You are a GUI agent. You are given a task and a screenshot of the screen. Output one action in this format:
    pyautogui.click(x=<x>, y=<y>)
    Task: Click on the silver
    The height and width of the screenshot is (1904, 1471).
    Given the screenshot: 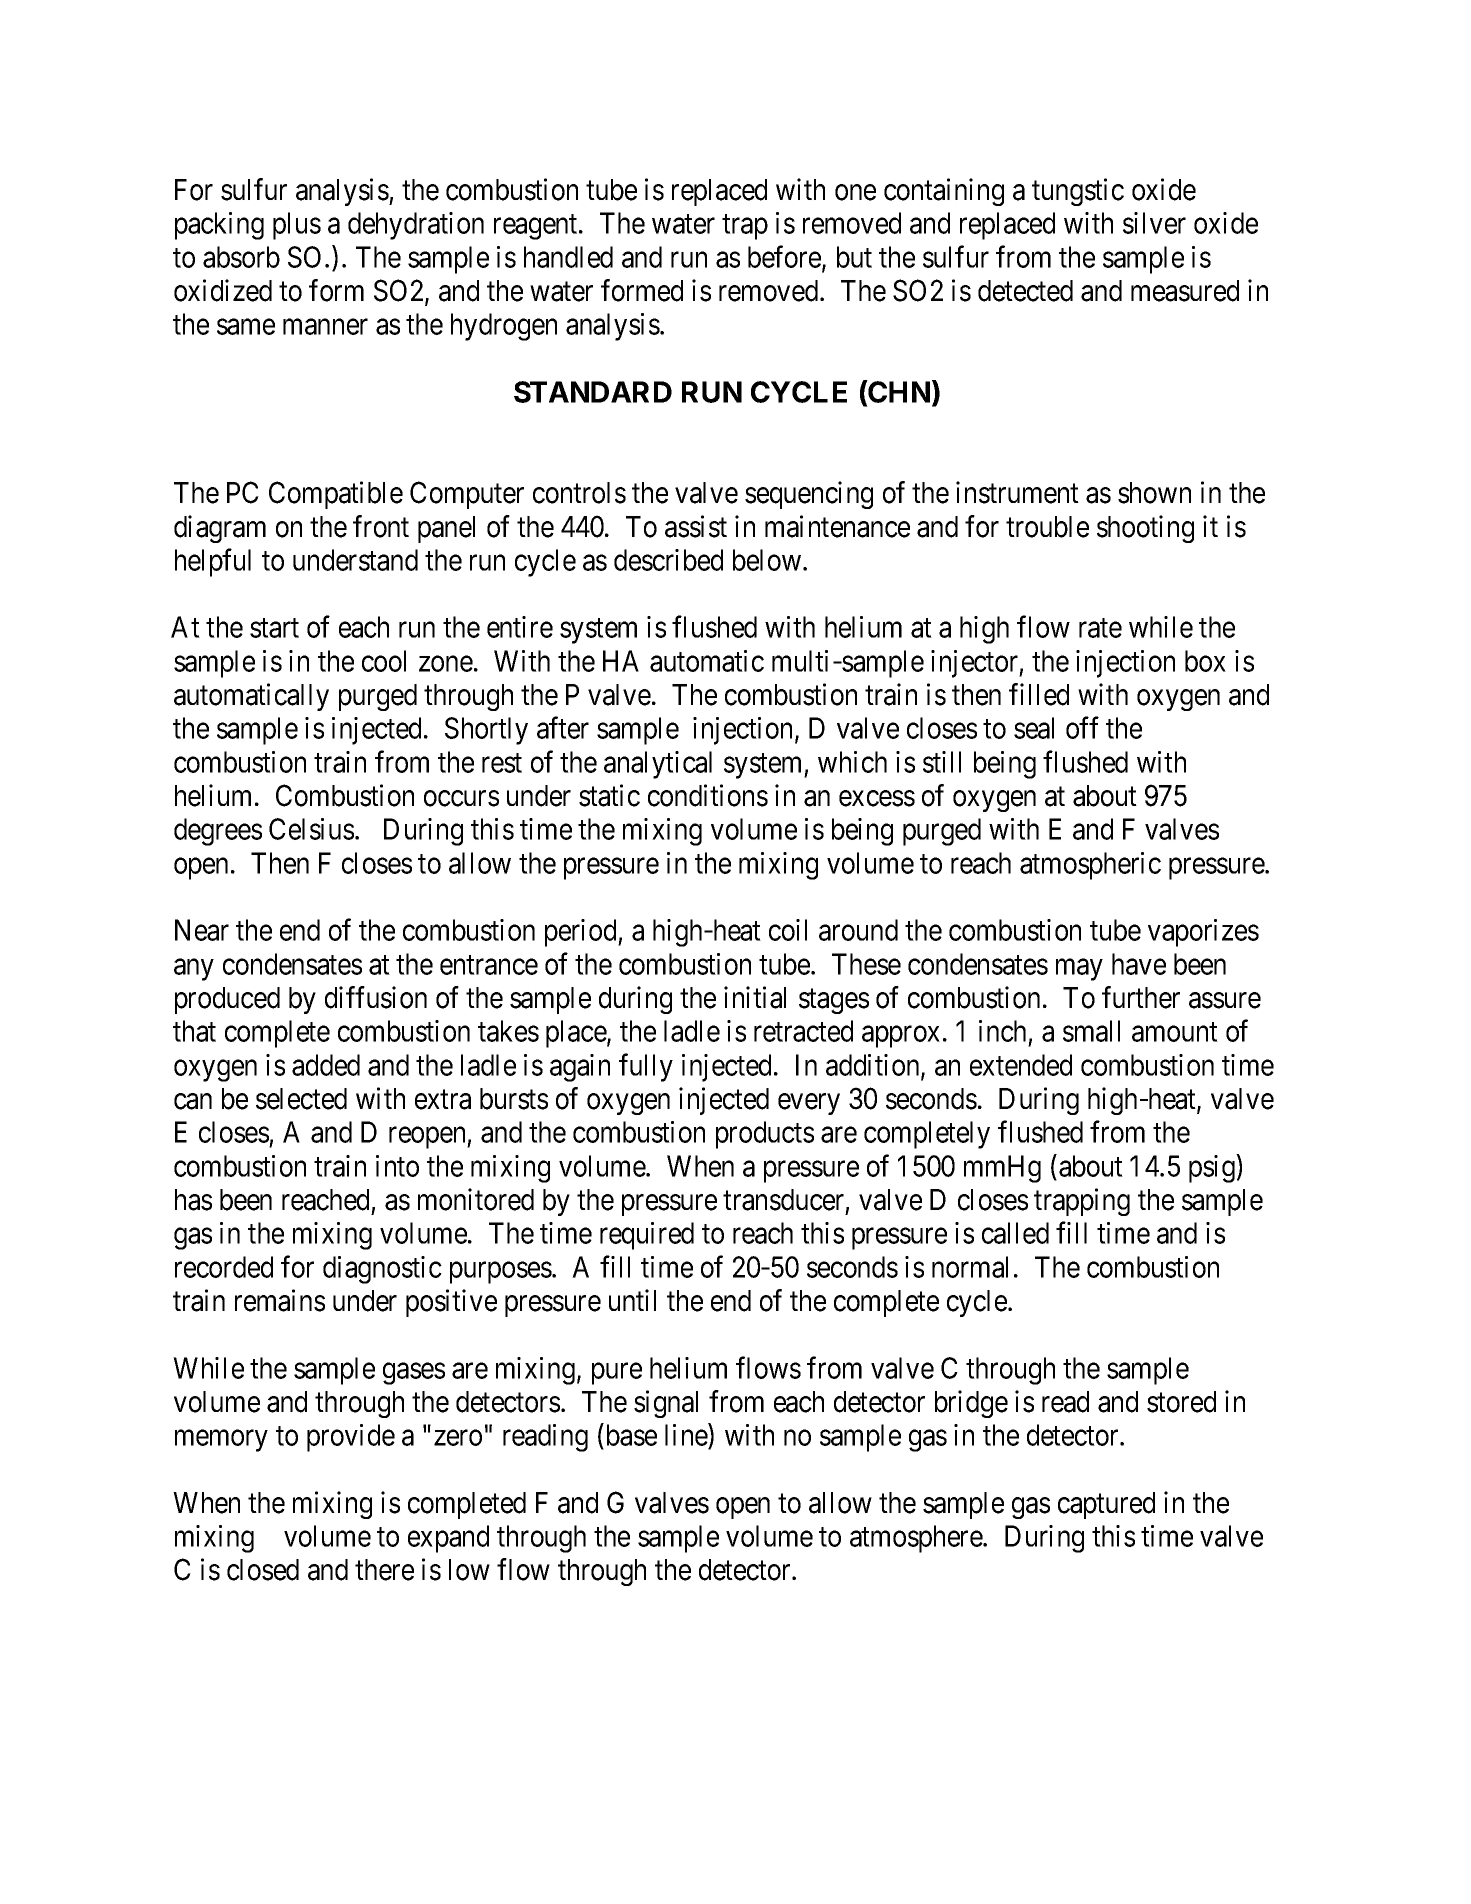 What is the action you would take?
    pyautogui.click(x=1154, y=223)
